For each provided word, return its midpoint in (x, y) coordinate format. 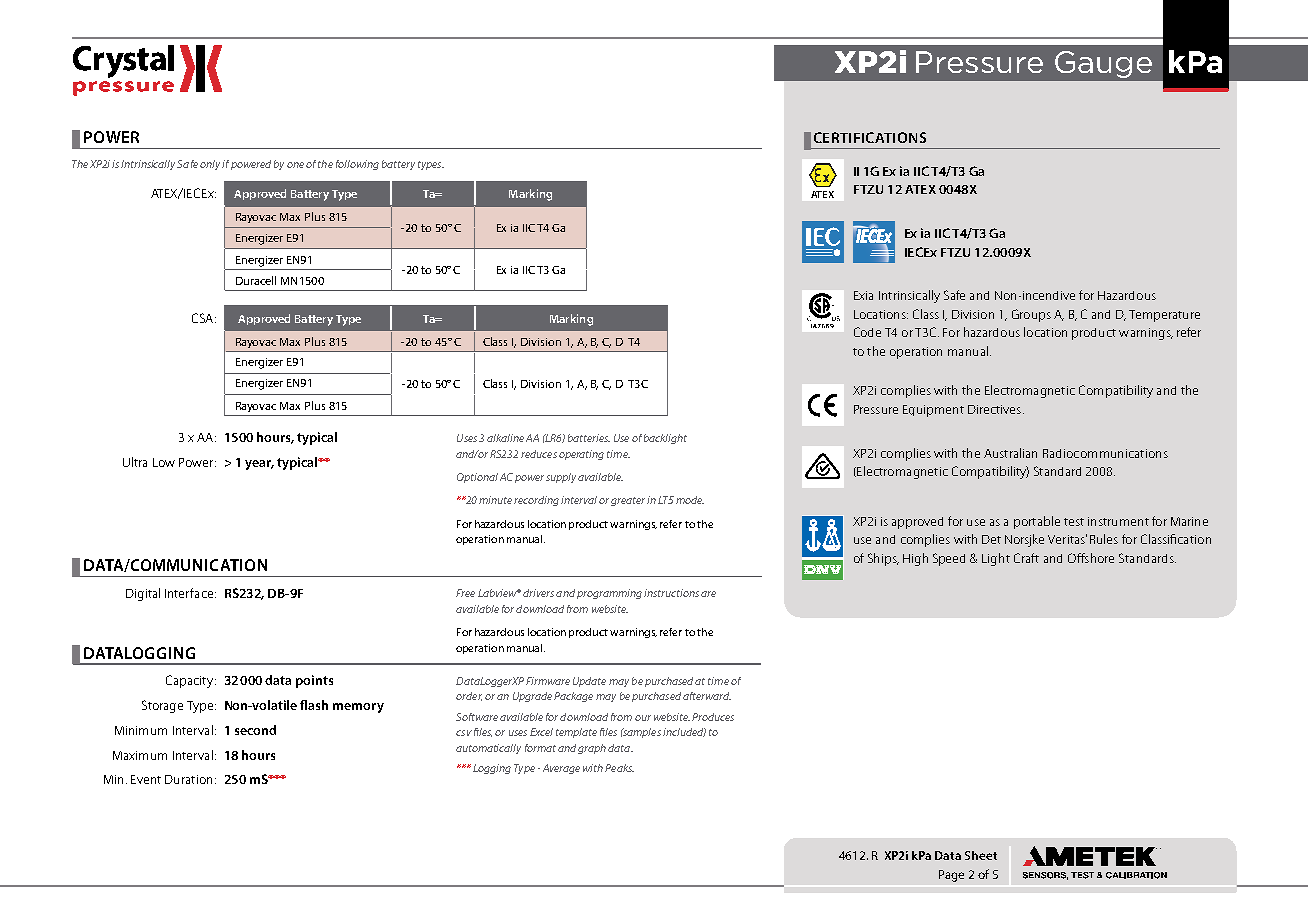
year (259, 465)
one (295, 165)
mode (690, 500)
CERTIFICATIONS (870, 137)
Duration (188, 779)
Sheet (981, 855)
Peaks (619, 768)
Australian (1010, 453)
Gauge (1103, 64)
